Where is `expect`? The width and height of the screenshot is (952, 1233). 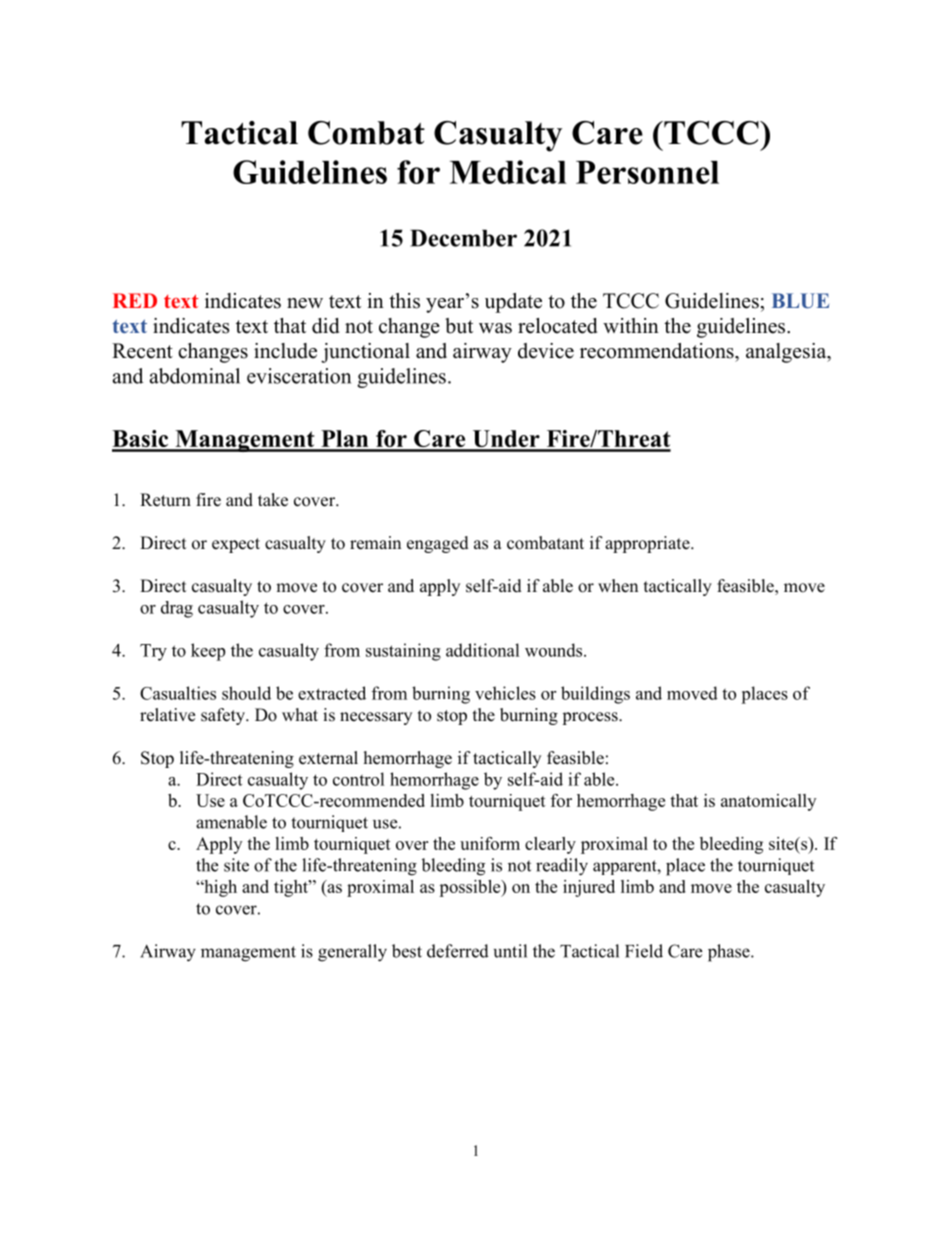 expect is located at coordinates (236, 545).
